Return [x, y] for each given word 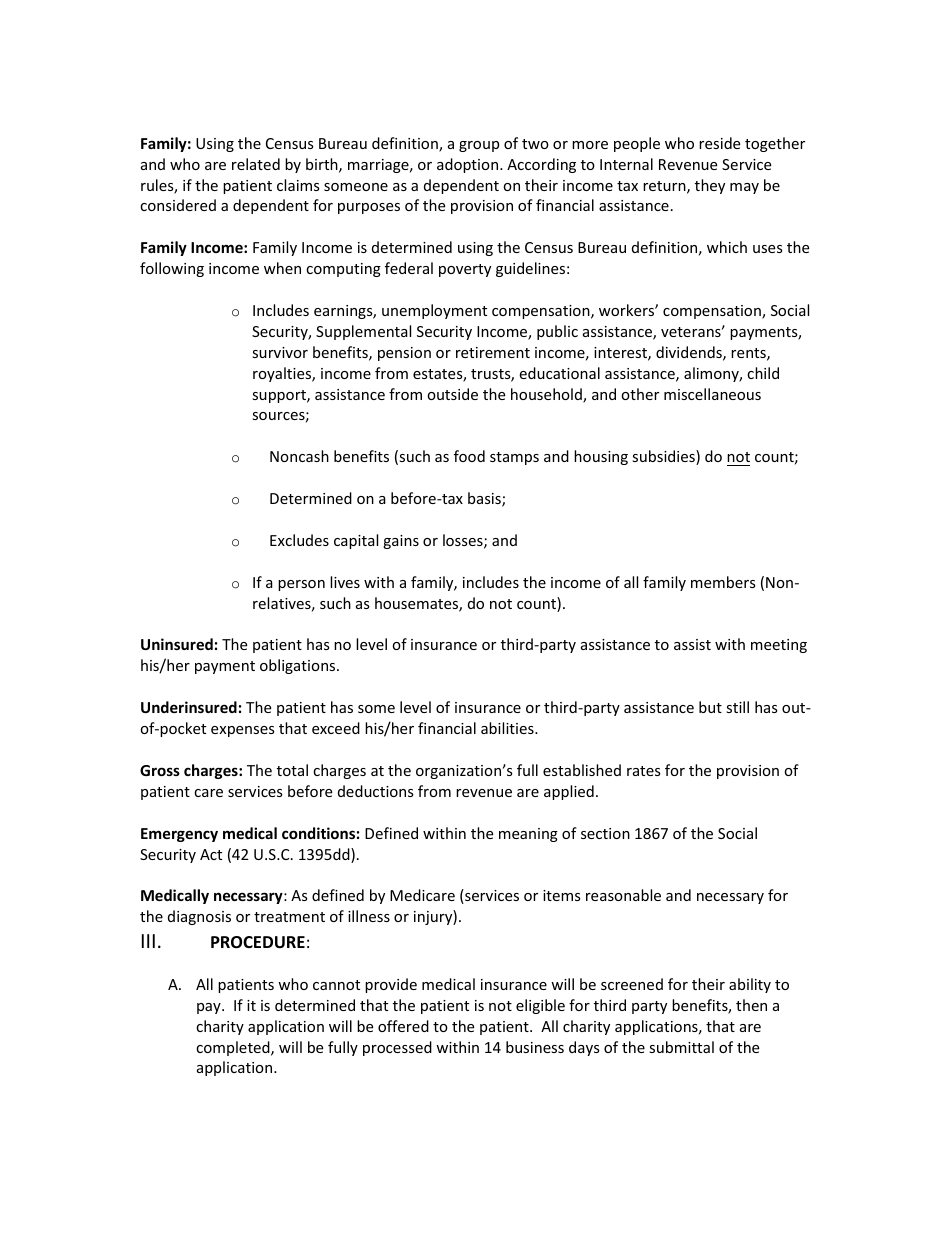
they [710, 186]
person [301, 585]
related [256, 164]
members [723, 582]
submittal [681, 1047]
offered [403, 1026]
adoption [469, 165]
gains [401, 542]
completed [234, 1048]
